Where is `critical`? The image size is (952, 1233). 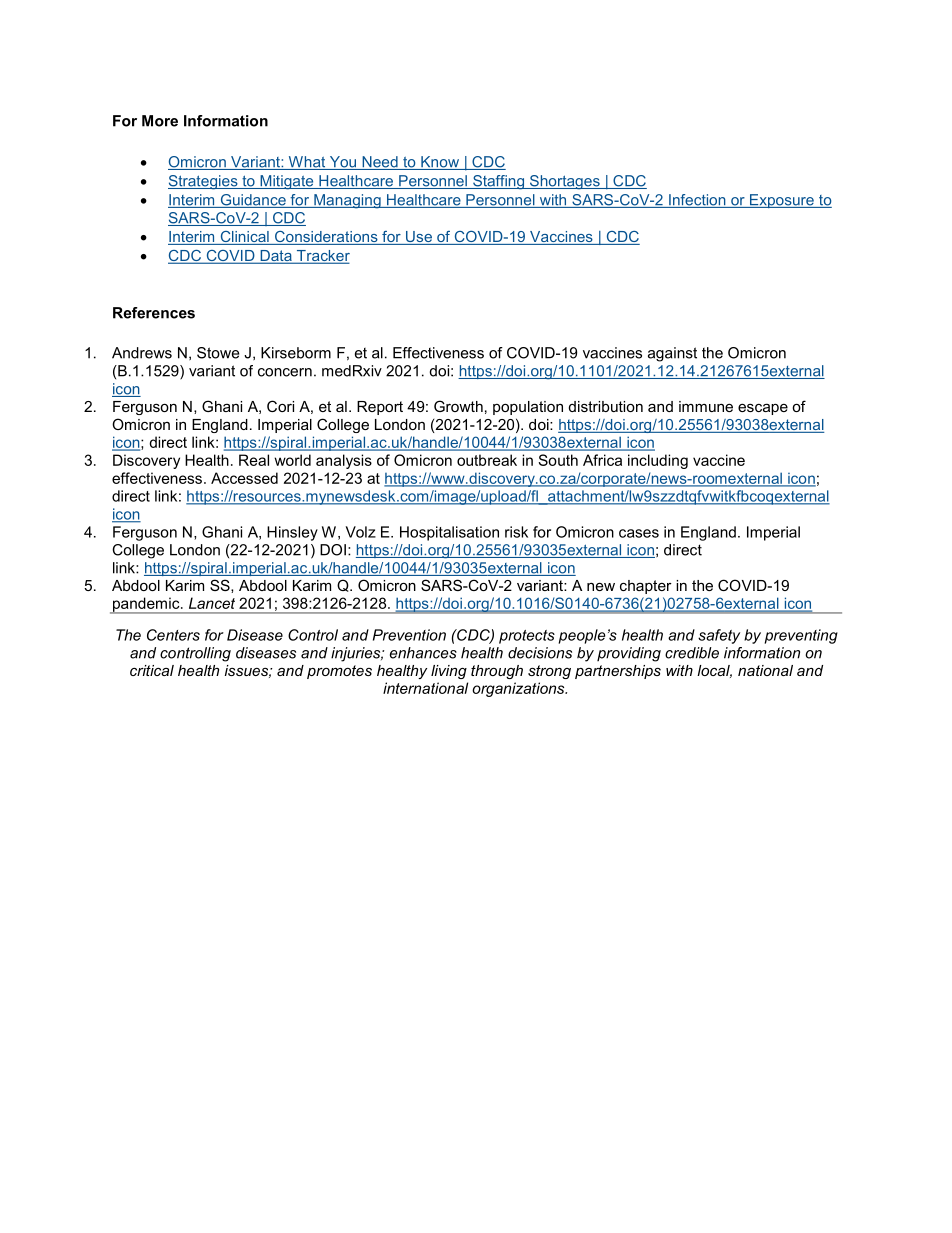
critical is located at coordinates (152, 670).
